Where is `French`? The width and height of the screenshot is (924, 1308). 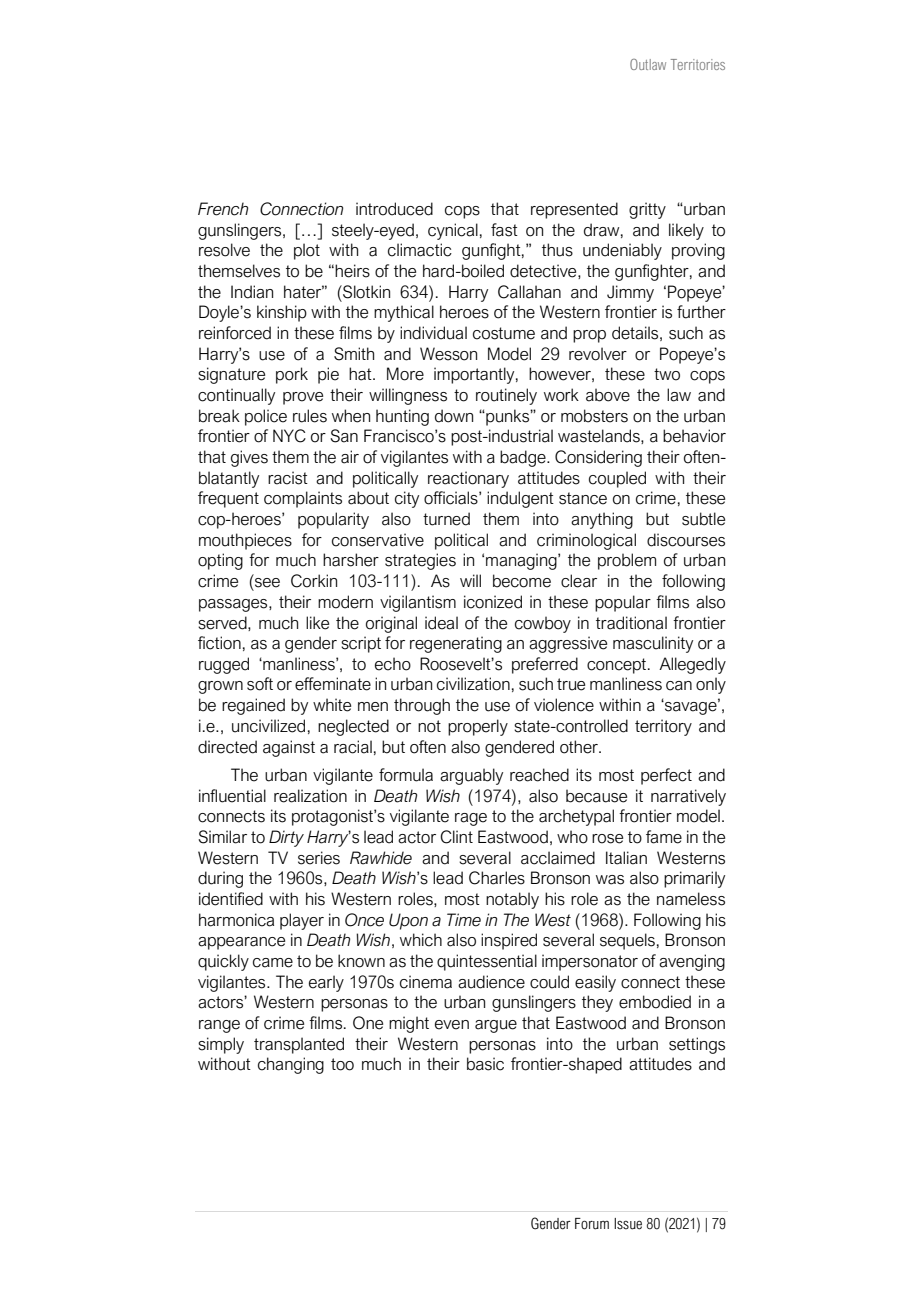
French is located at coordinates (223, 209).
